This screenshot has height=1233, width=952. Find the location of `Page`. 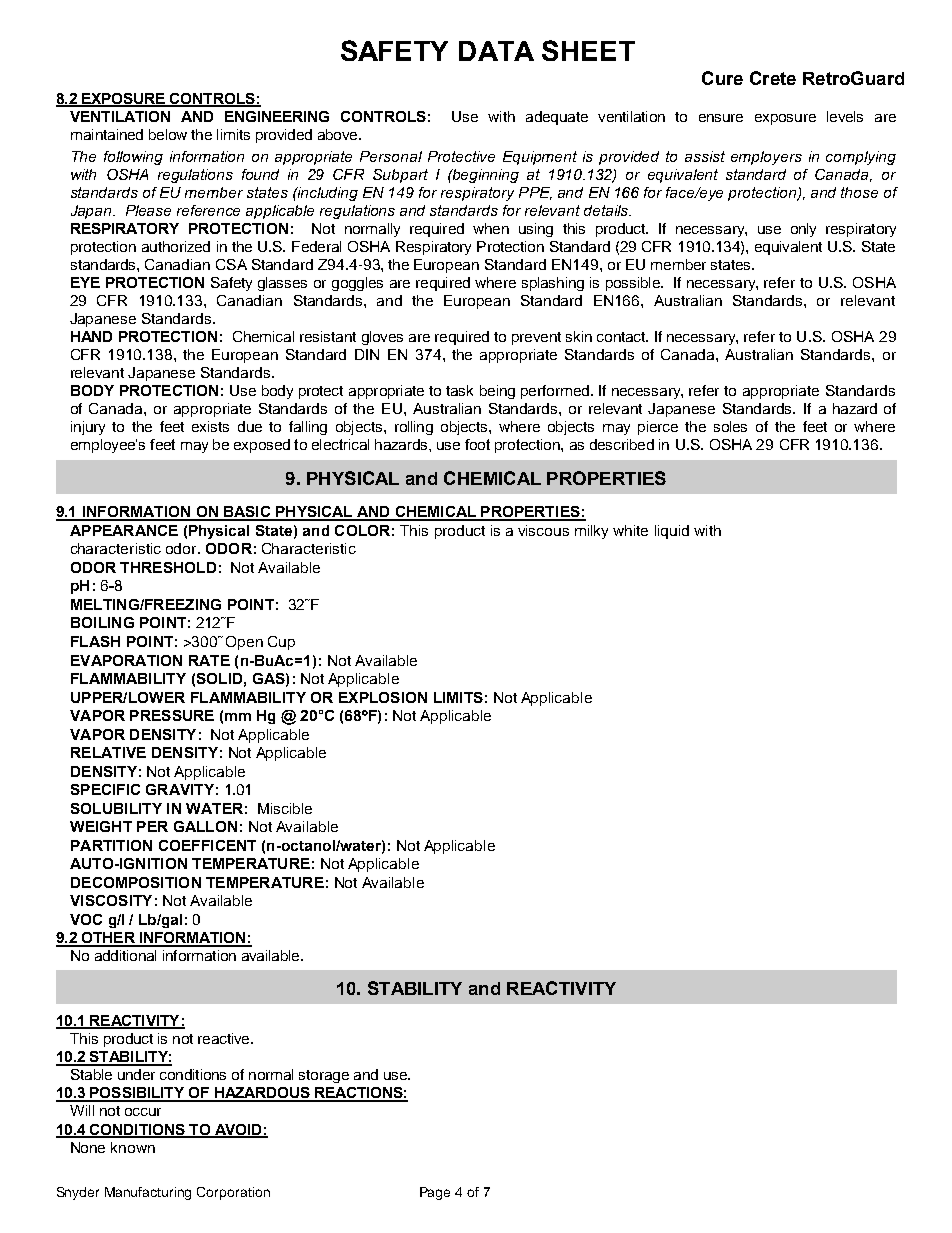

Page is located at coordinates (435, 1193).
